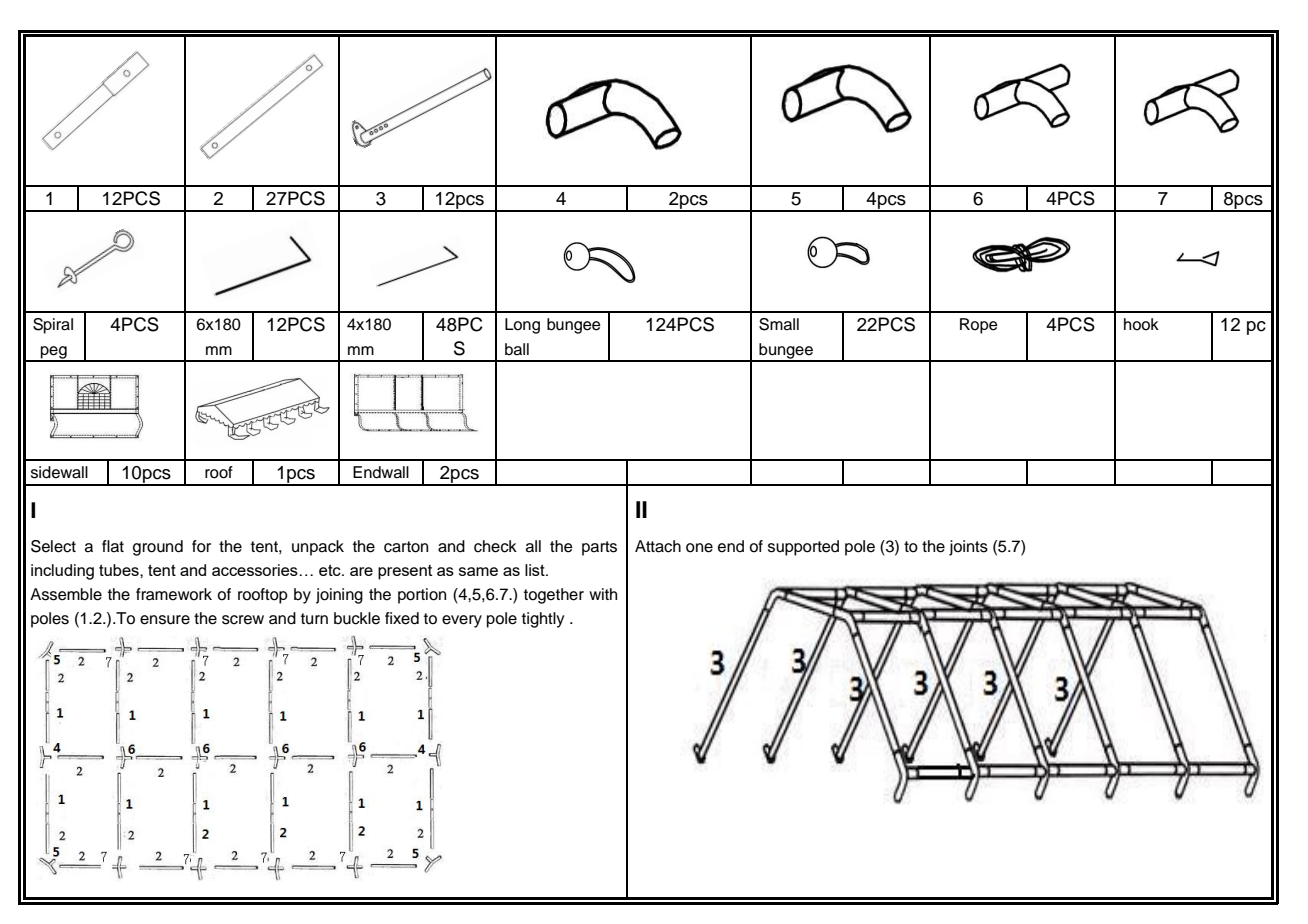  I want to click on with, so click(603, 594).
